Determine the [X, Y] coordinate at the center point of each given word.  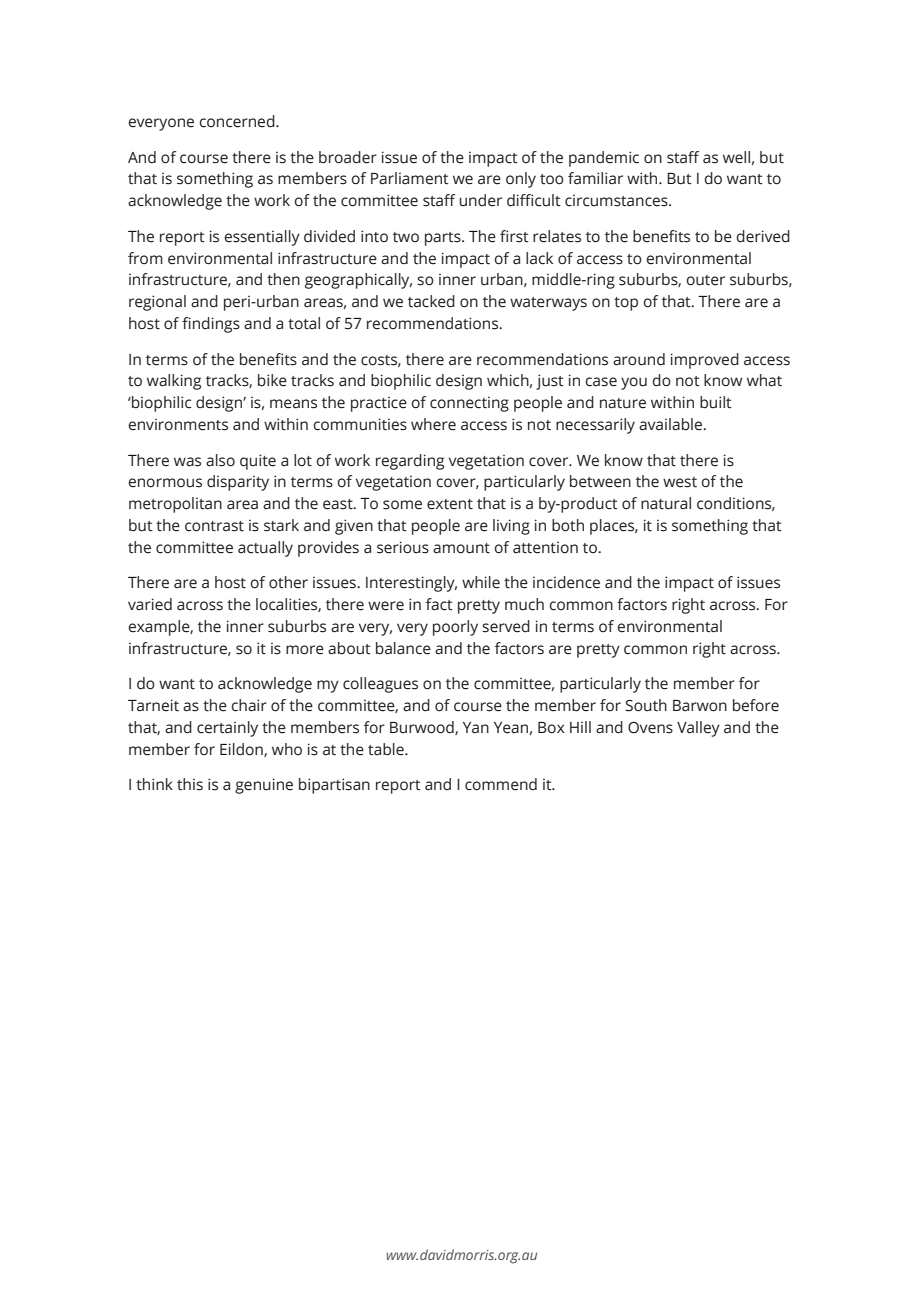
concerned [238, 121]
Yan [476, 728]
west [680, 482]
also [220, 460]
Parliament [410, 178]
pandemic [604, 159]
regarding [410, 462]
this [190, 784]
